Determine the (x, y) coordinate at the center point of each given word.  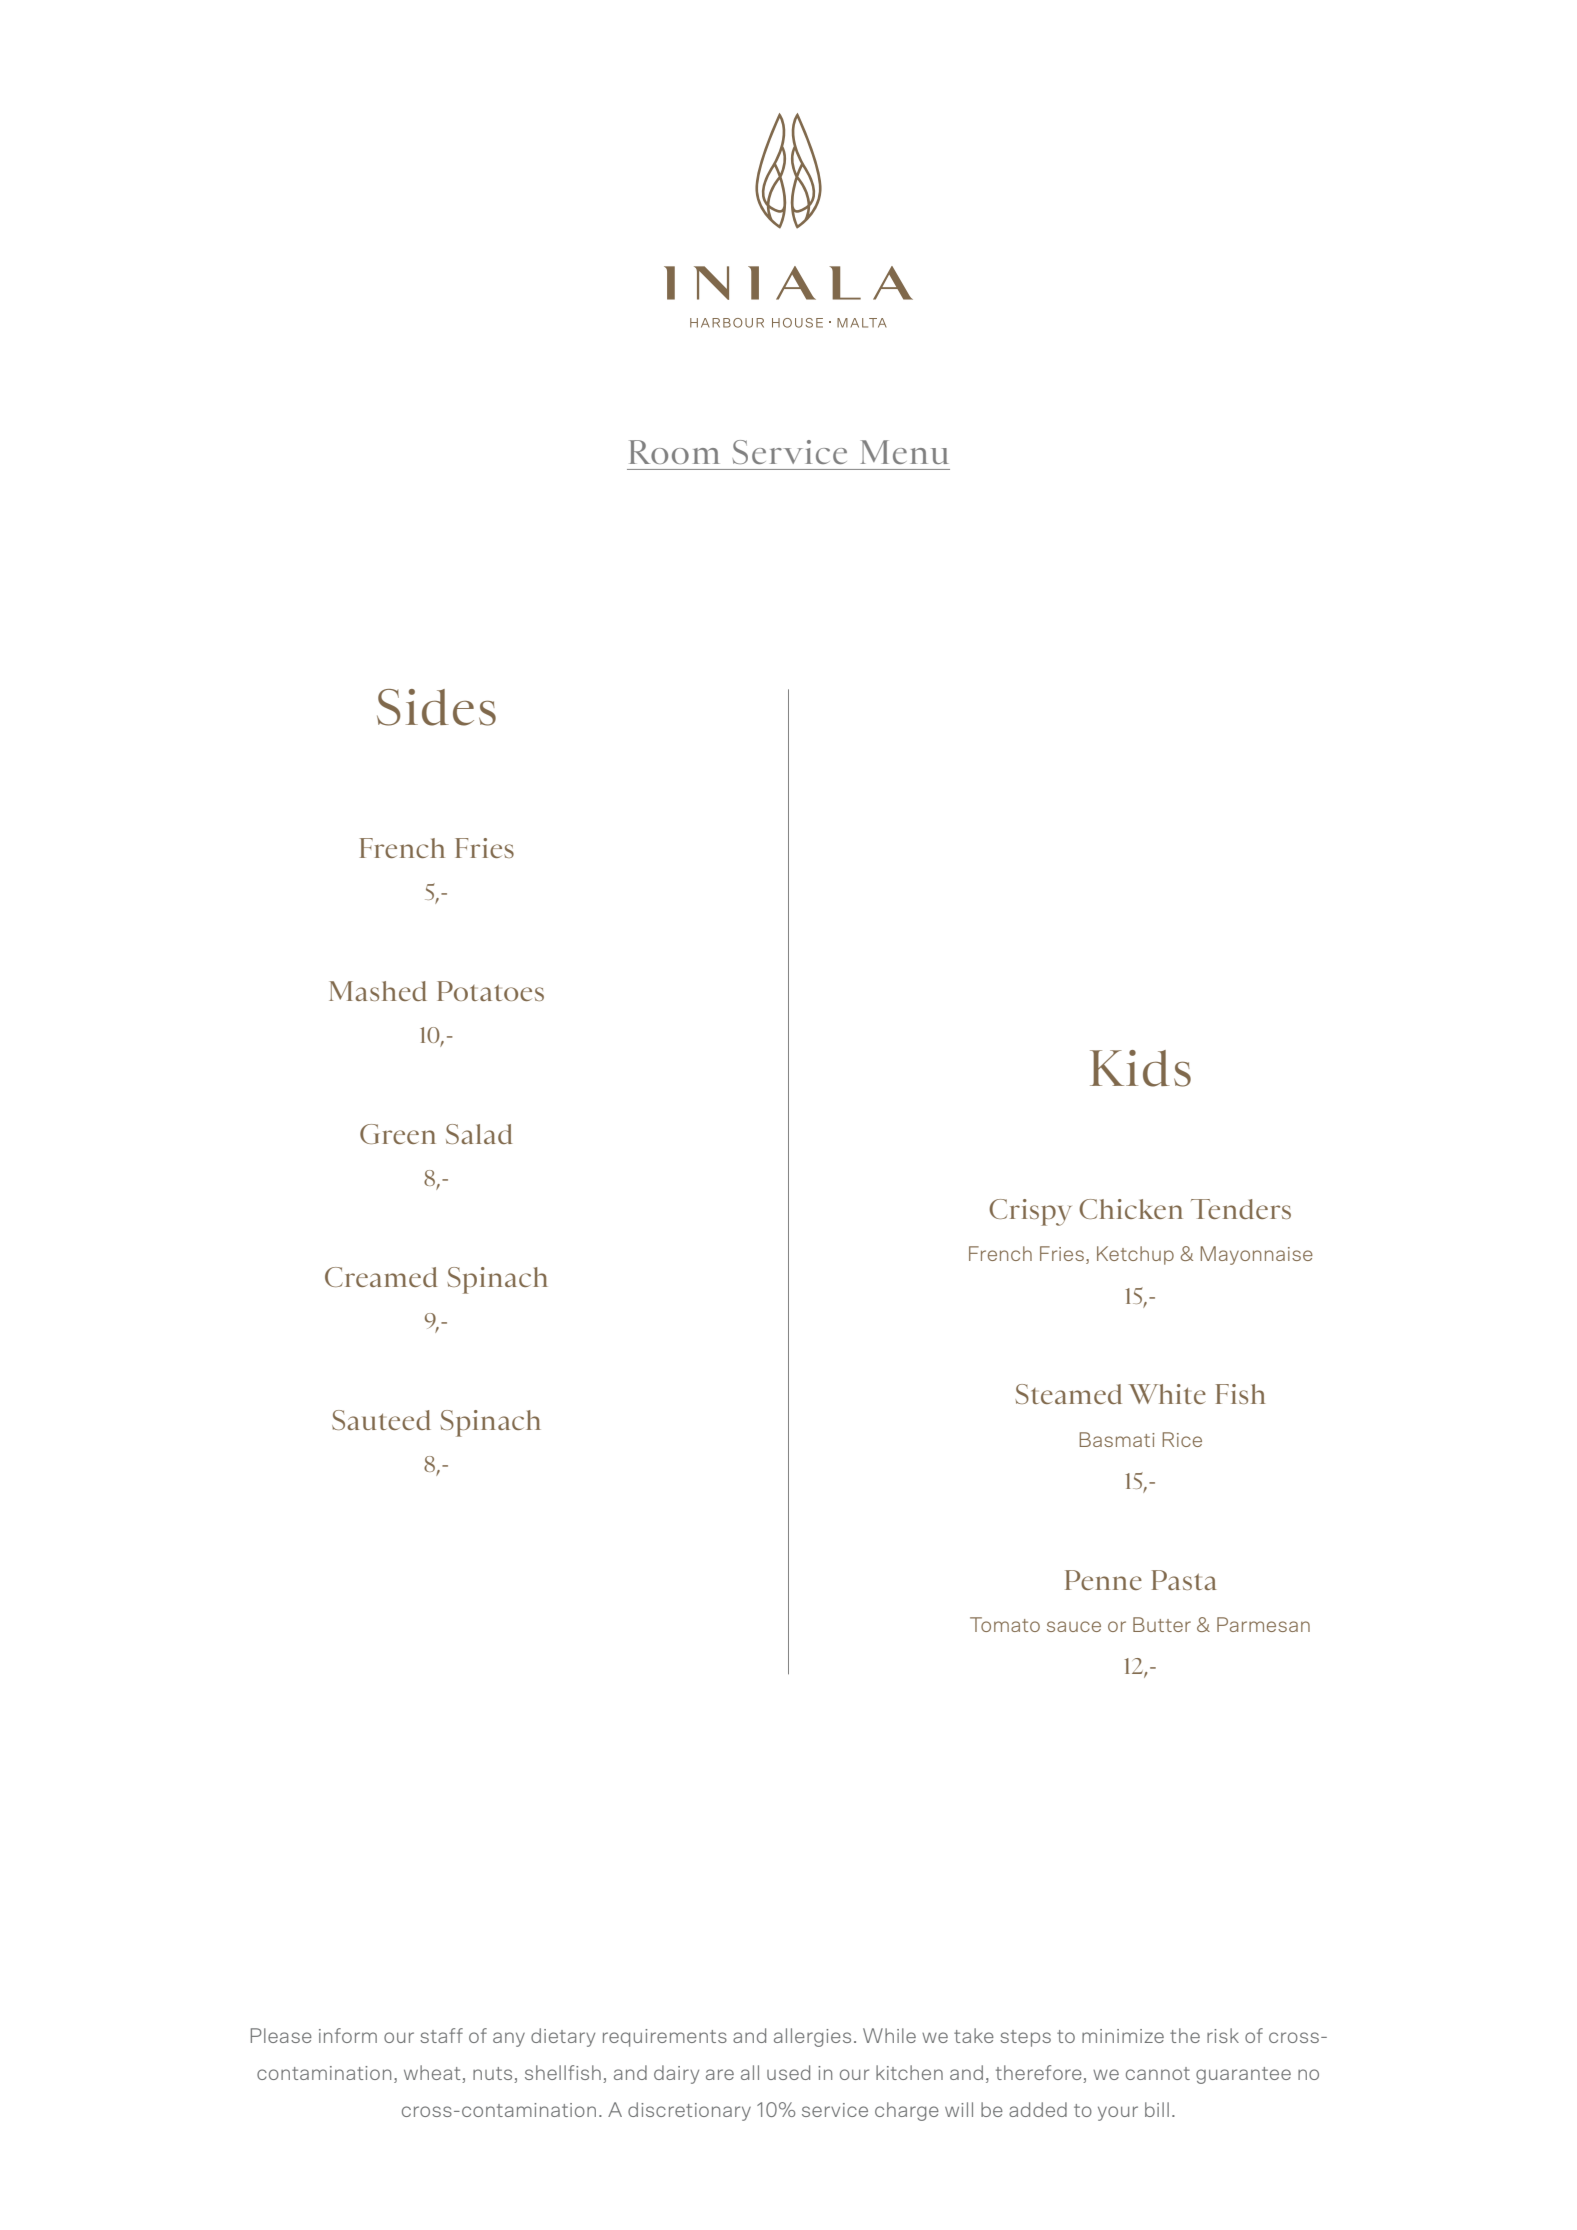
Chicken (1131, 1209)
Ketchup (1135, 1255)
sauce (1074, 1626)
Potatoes (490, 991)
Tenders (1241, 1209)
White (1167, 1394)
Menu (904, 452)
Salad (479, 1134)
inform (348, 2035)
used (788, 2072)
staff (441, 2035)
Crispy (1030, 1212)
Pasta (1184, 1580)
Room (674, 452)
